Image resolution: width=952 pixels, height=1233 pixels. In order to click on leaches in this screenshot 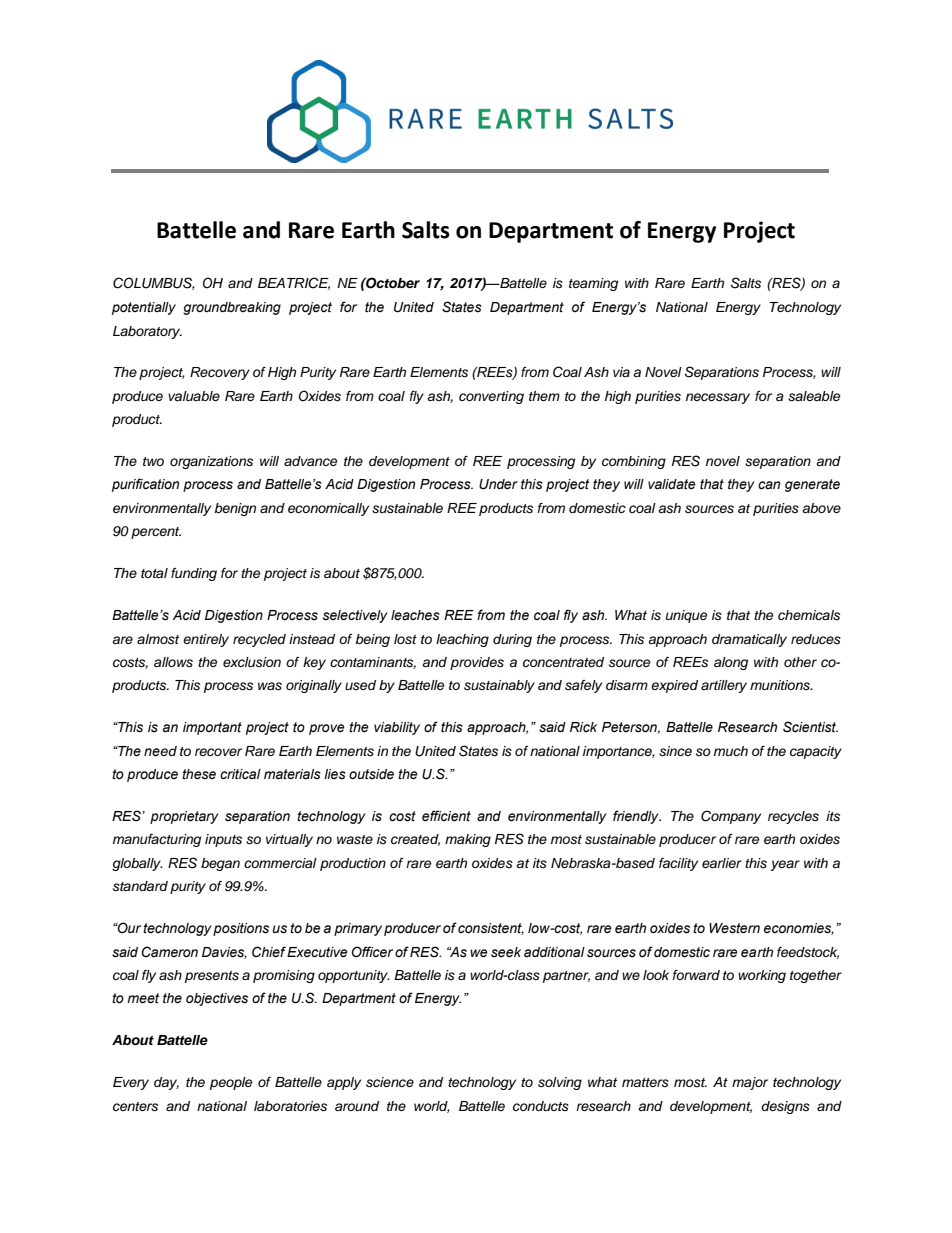, I will do `click(415, 615)`.
